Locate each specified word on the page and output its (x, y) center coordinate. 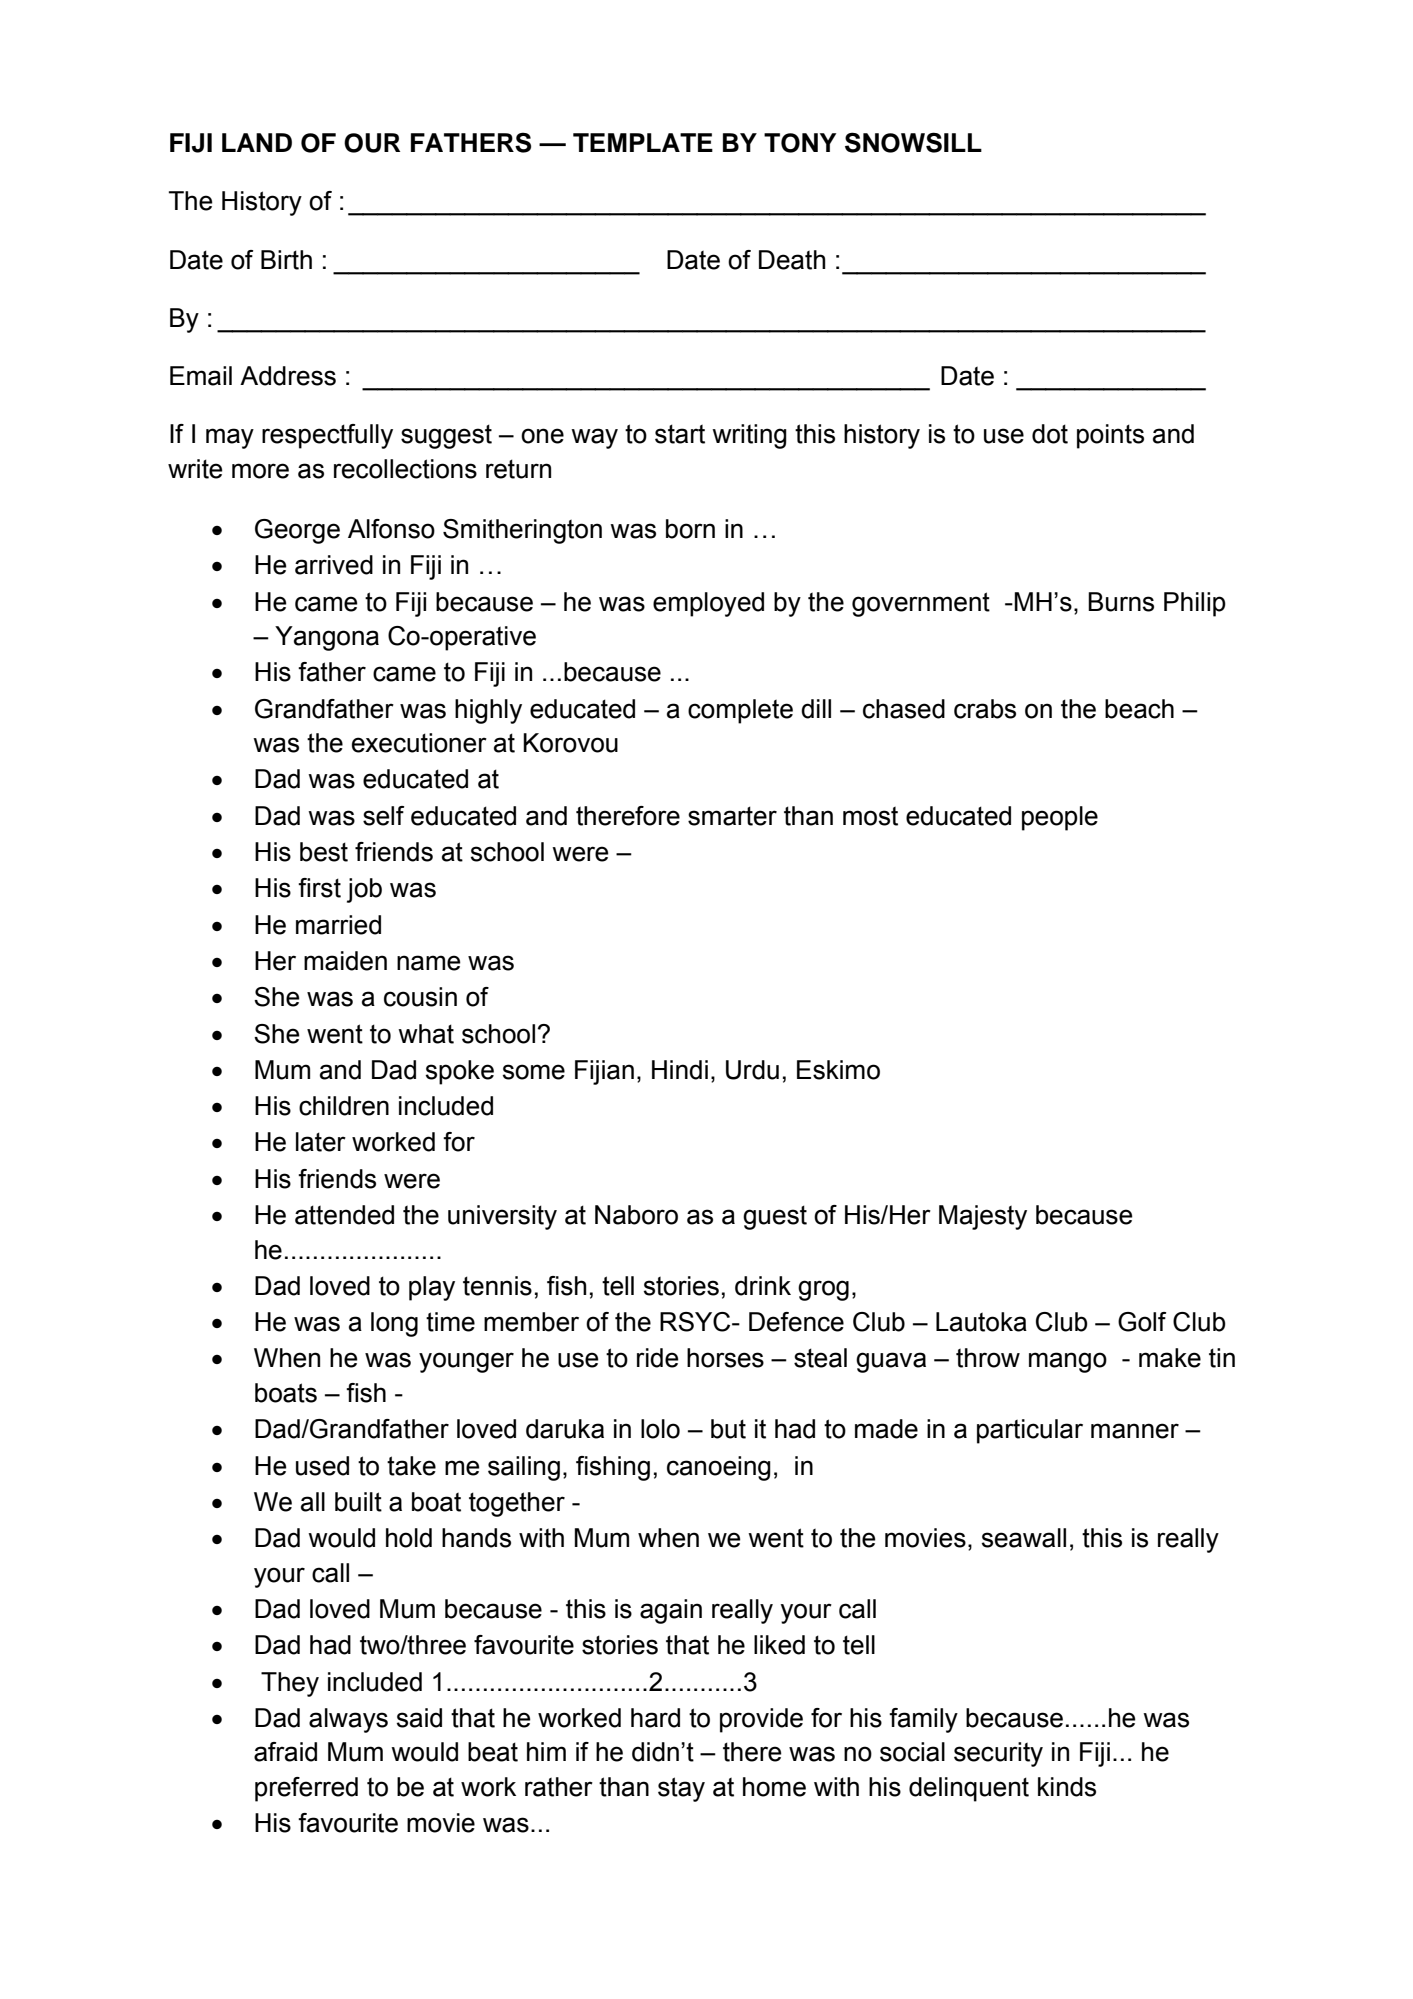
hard (655, 1718)
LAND (257, 142)
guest (775, 1217)
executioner (419, 743)
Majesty (983, 1217)
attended (344, 1215)
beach (1139, 709)
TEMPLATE (643, 142)
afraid (285, 1752)
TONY (800, 143)
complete (740, 711)
